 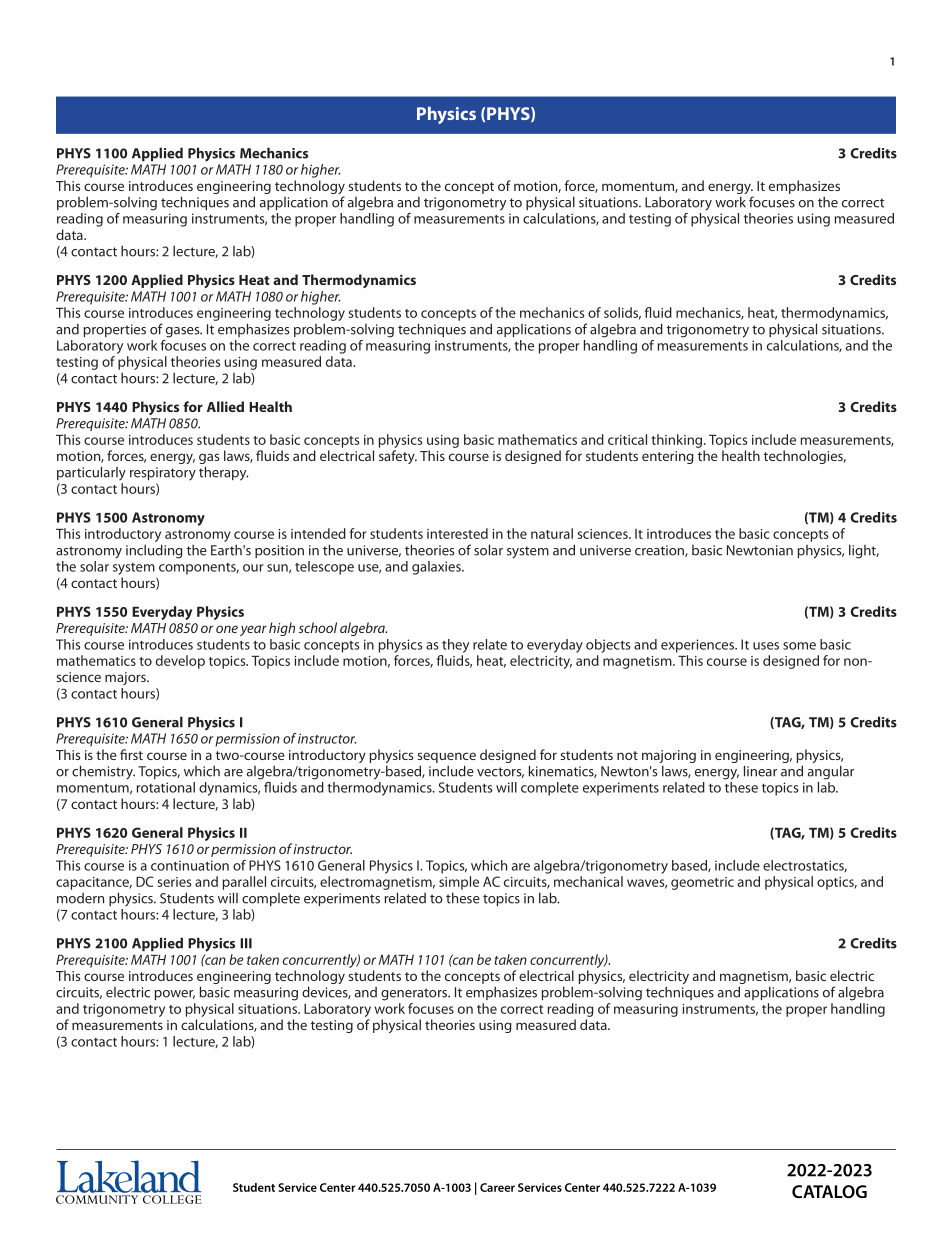 I want to click on experiences, so click(x=698, y=646).
